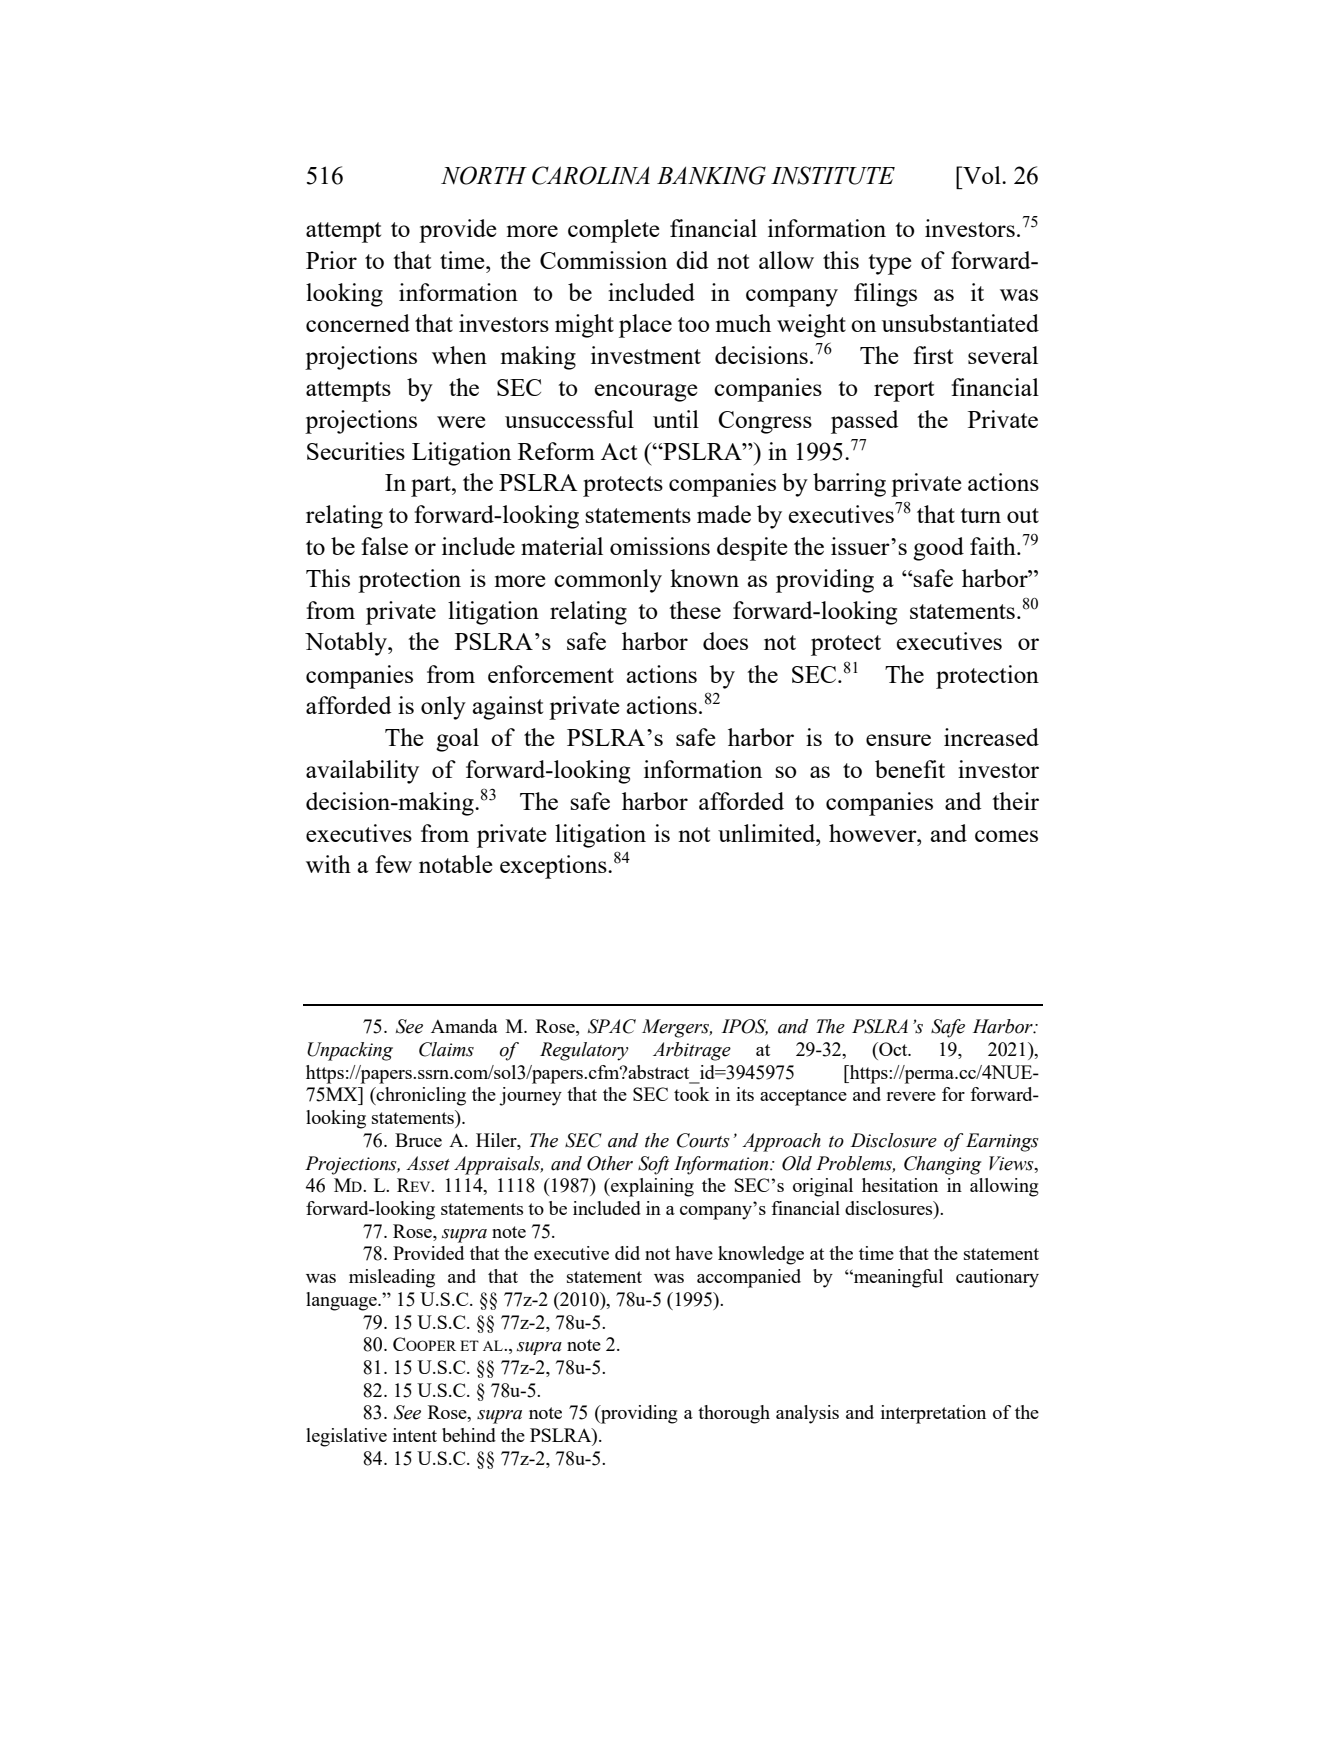 Image resolution: width=1343 pixels, height=1738 pixels. What do you see at coordinates (484, 175) in the screenshot?
I see `NORTH` at bounding box center [484, 175].
